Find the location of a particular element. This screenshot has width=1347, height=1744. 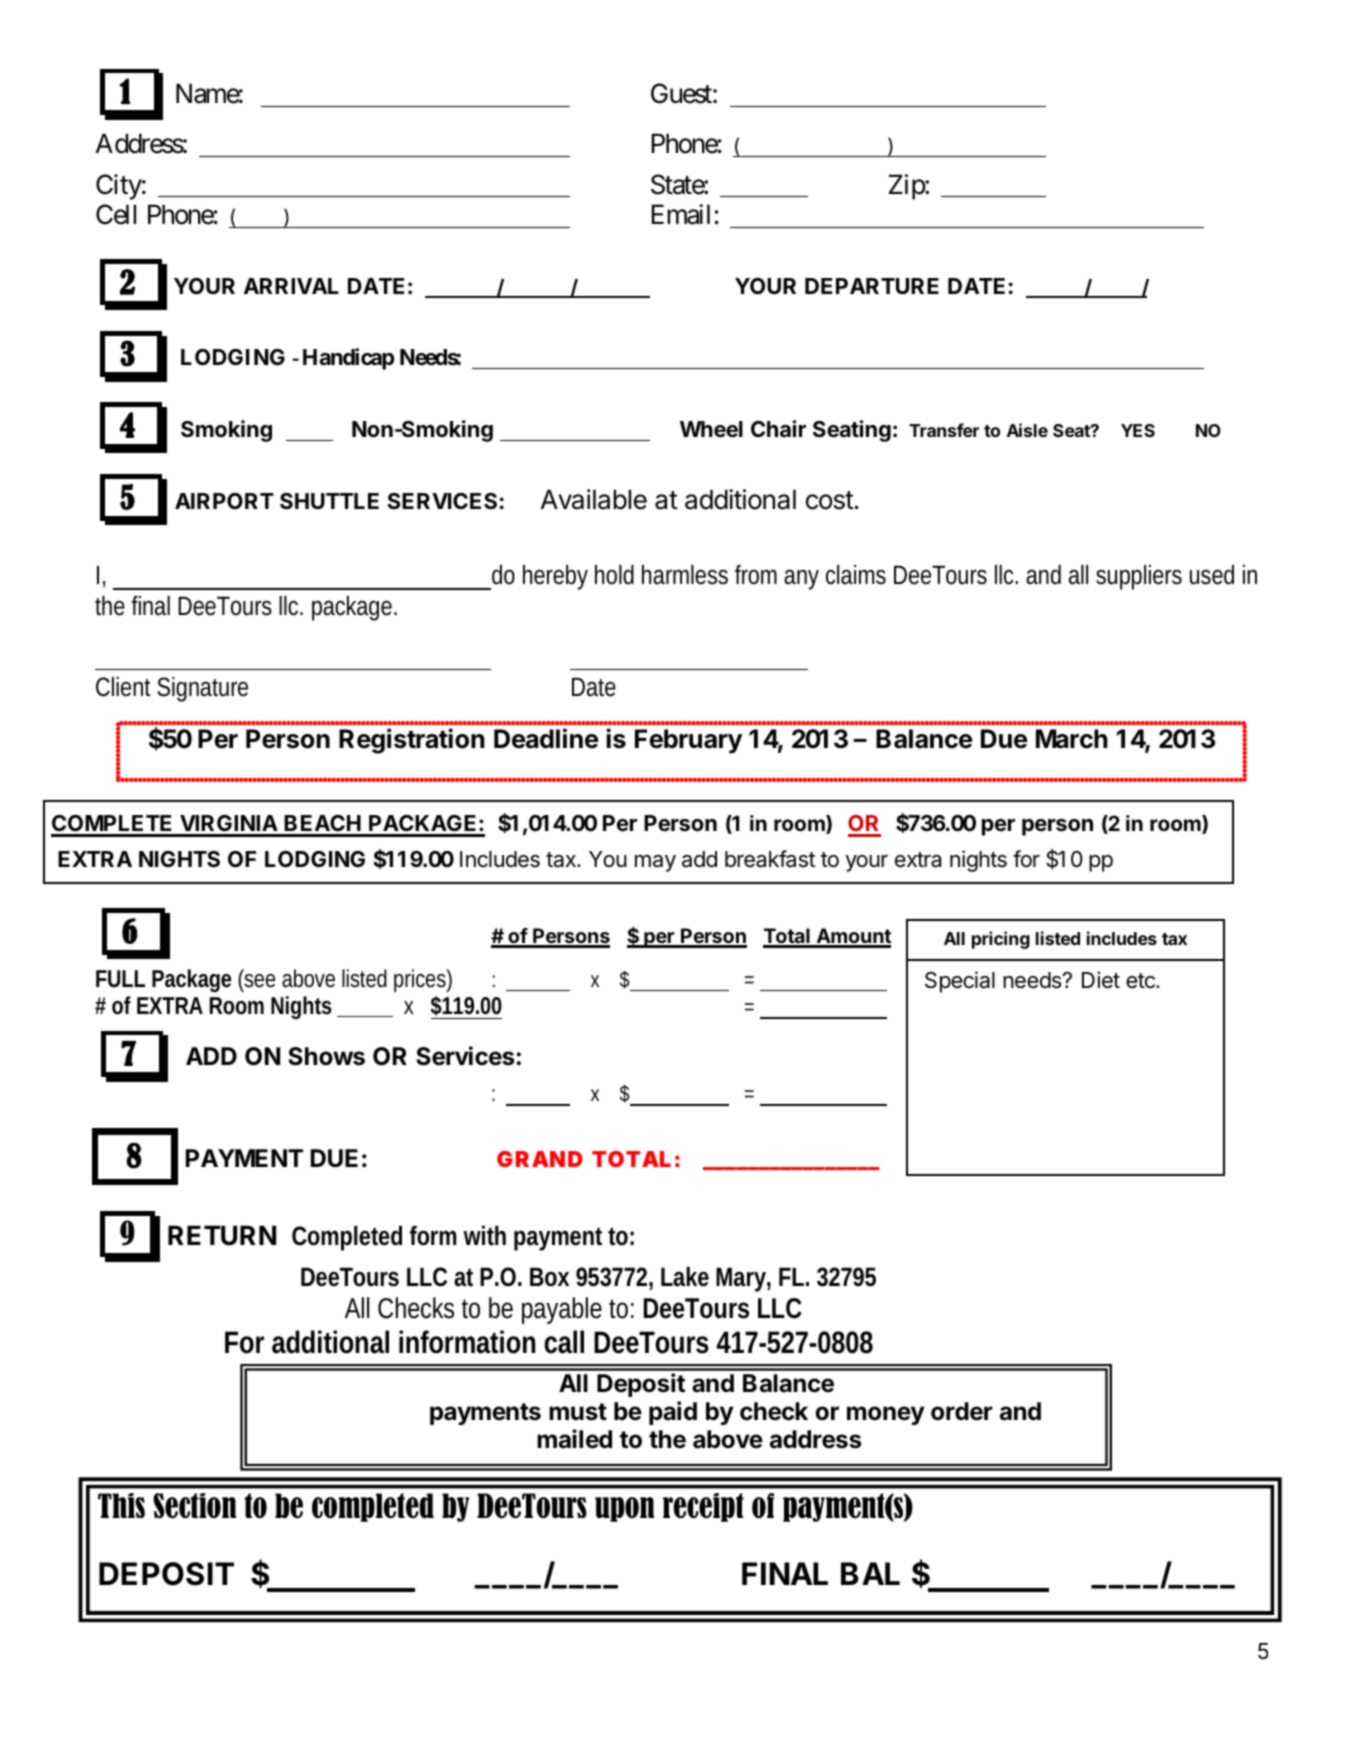

Email is located at coordinates (681, 214).
